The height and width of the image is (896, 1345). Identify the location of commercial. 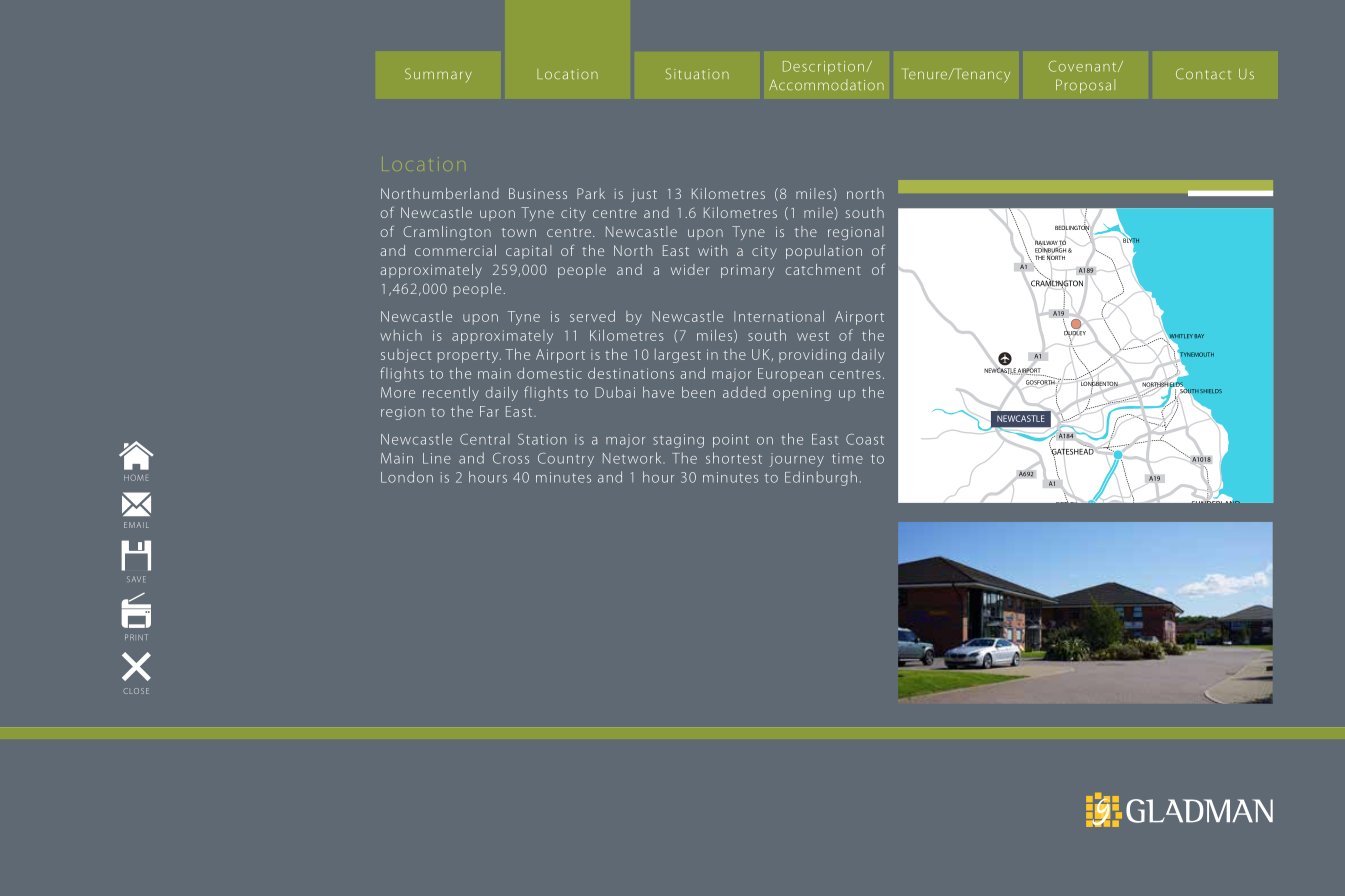
(455, 250).
